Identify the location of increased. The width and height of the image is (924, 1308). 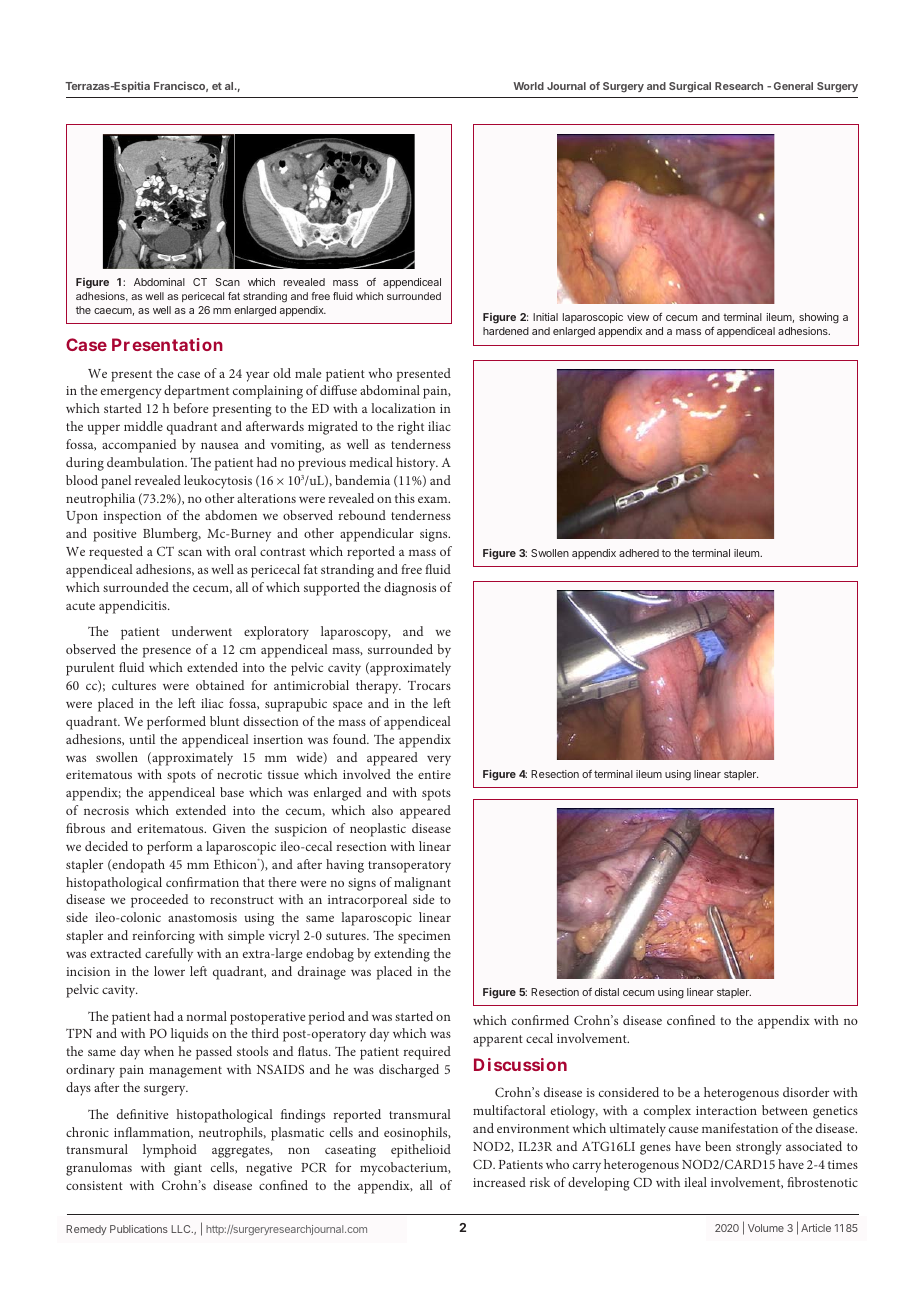
(499, 1182).
